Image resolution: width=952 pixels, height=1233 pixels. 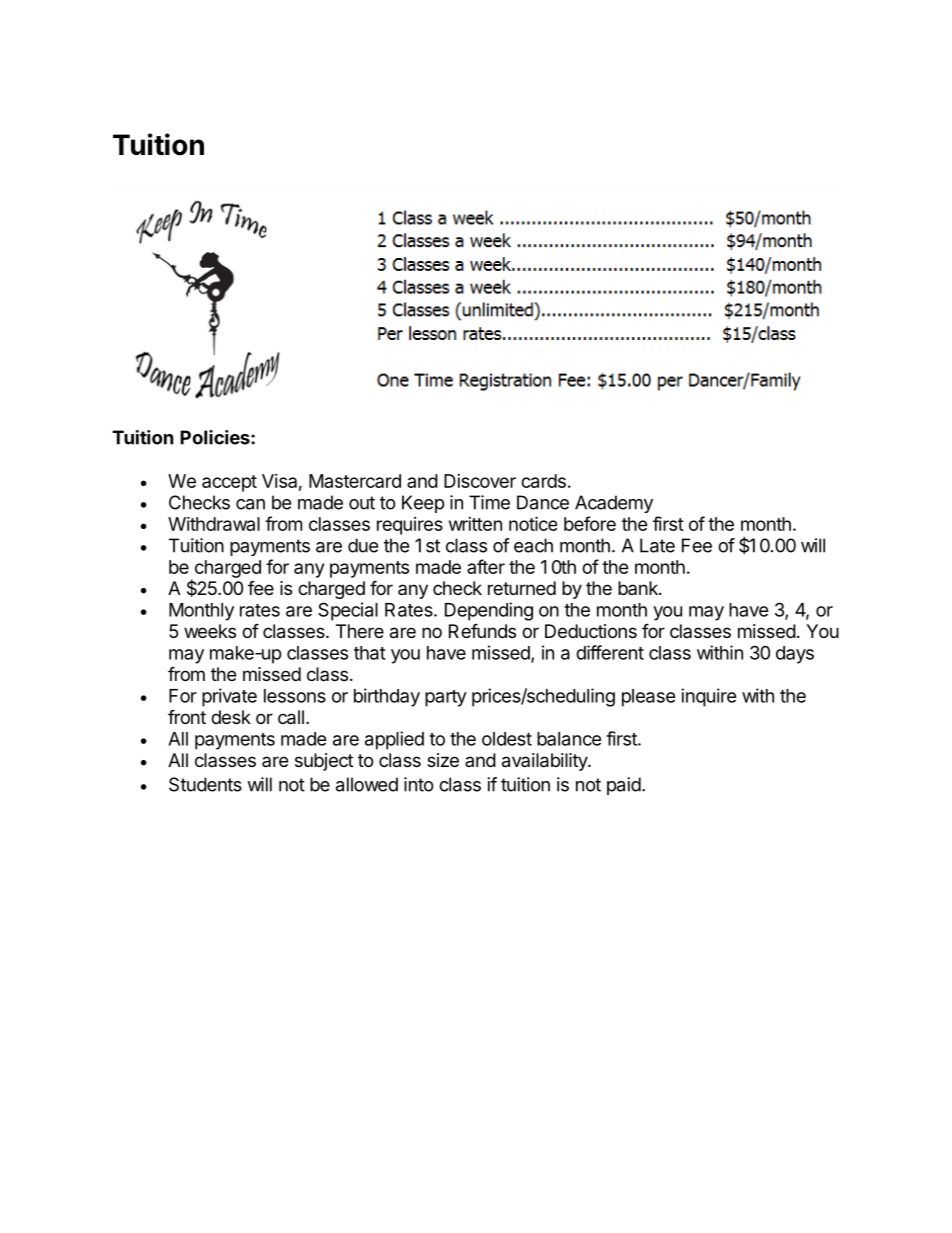 I want to click on accept, so click(x=229, y=483).
